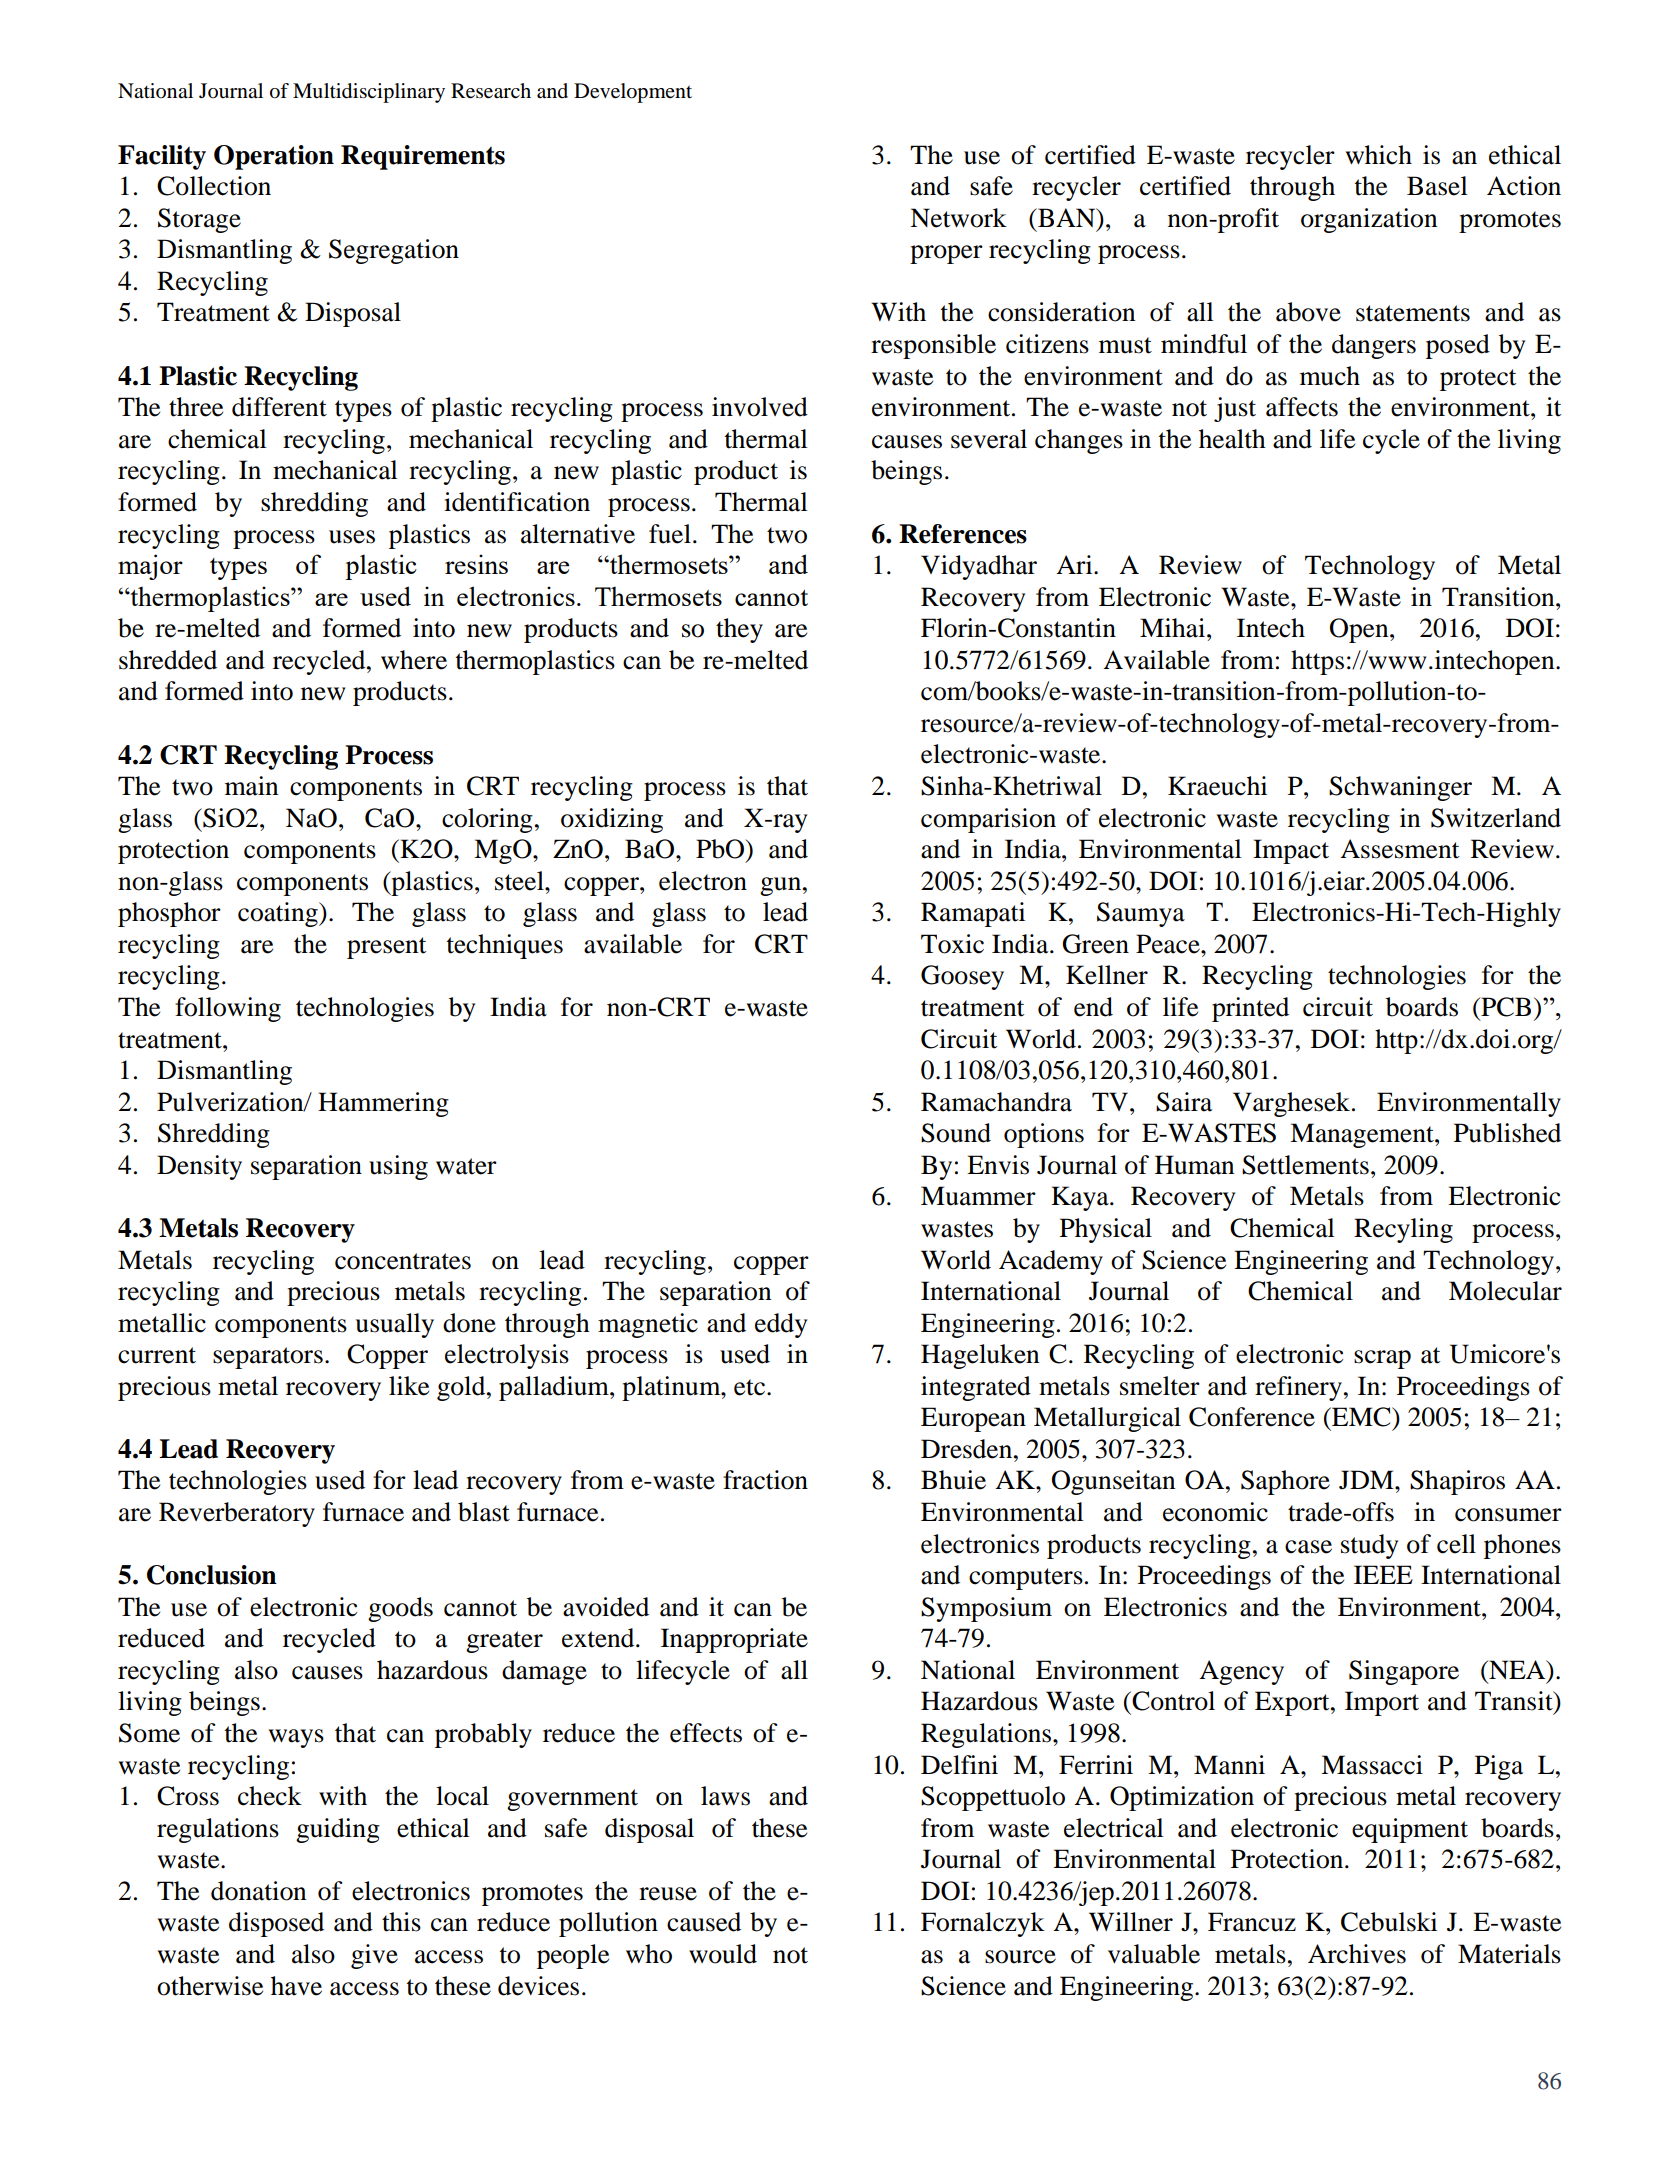  I want to click on affects, so click(1302, 407).
